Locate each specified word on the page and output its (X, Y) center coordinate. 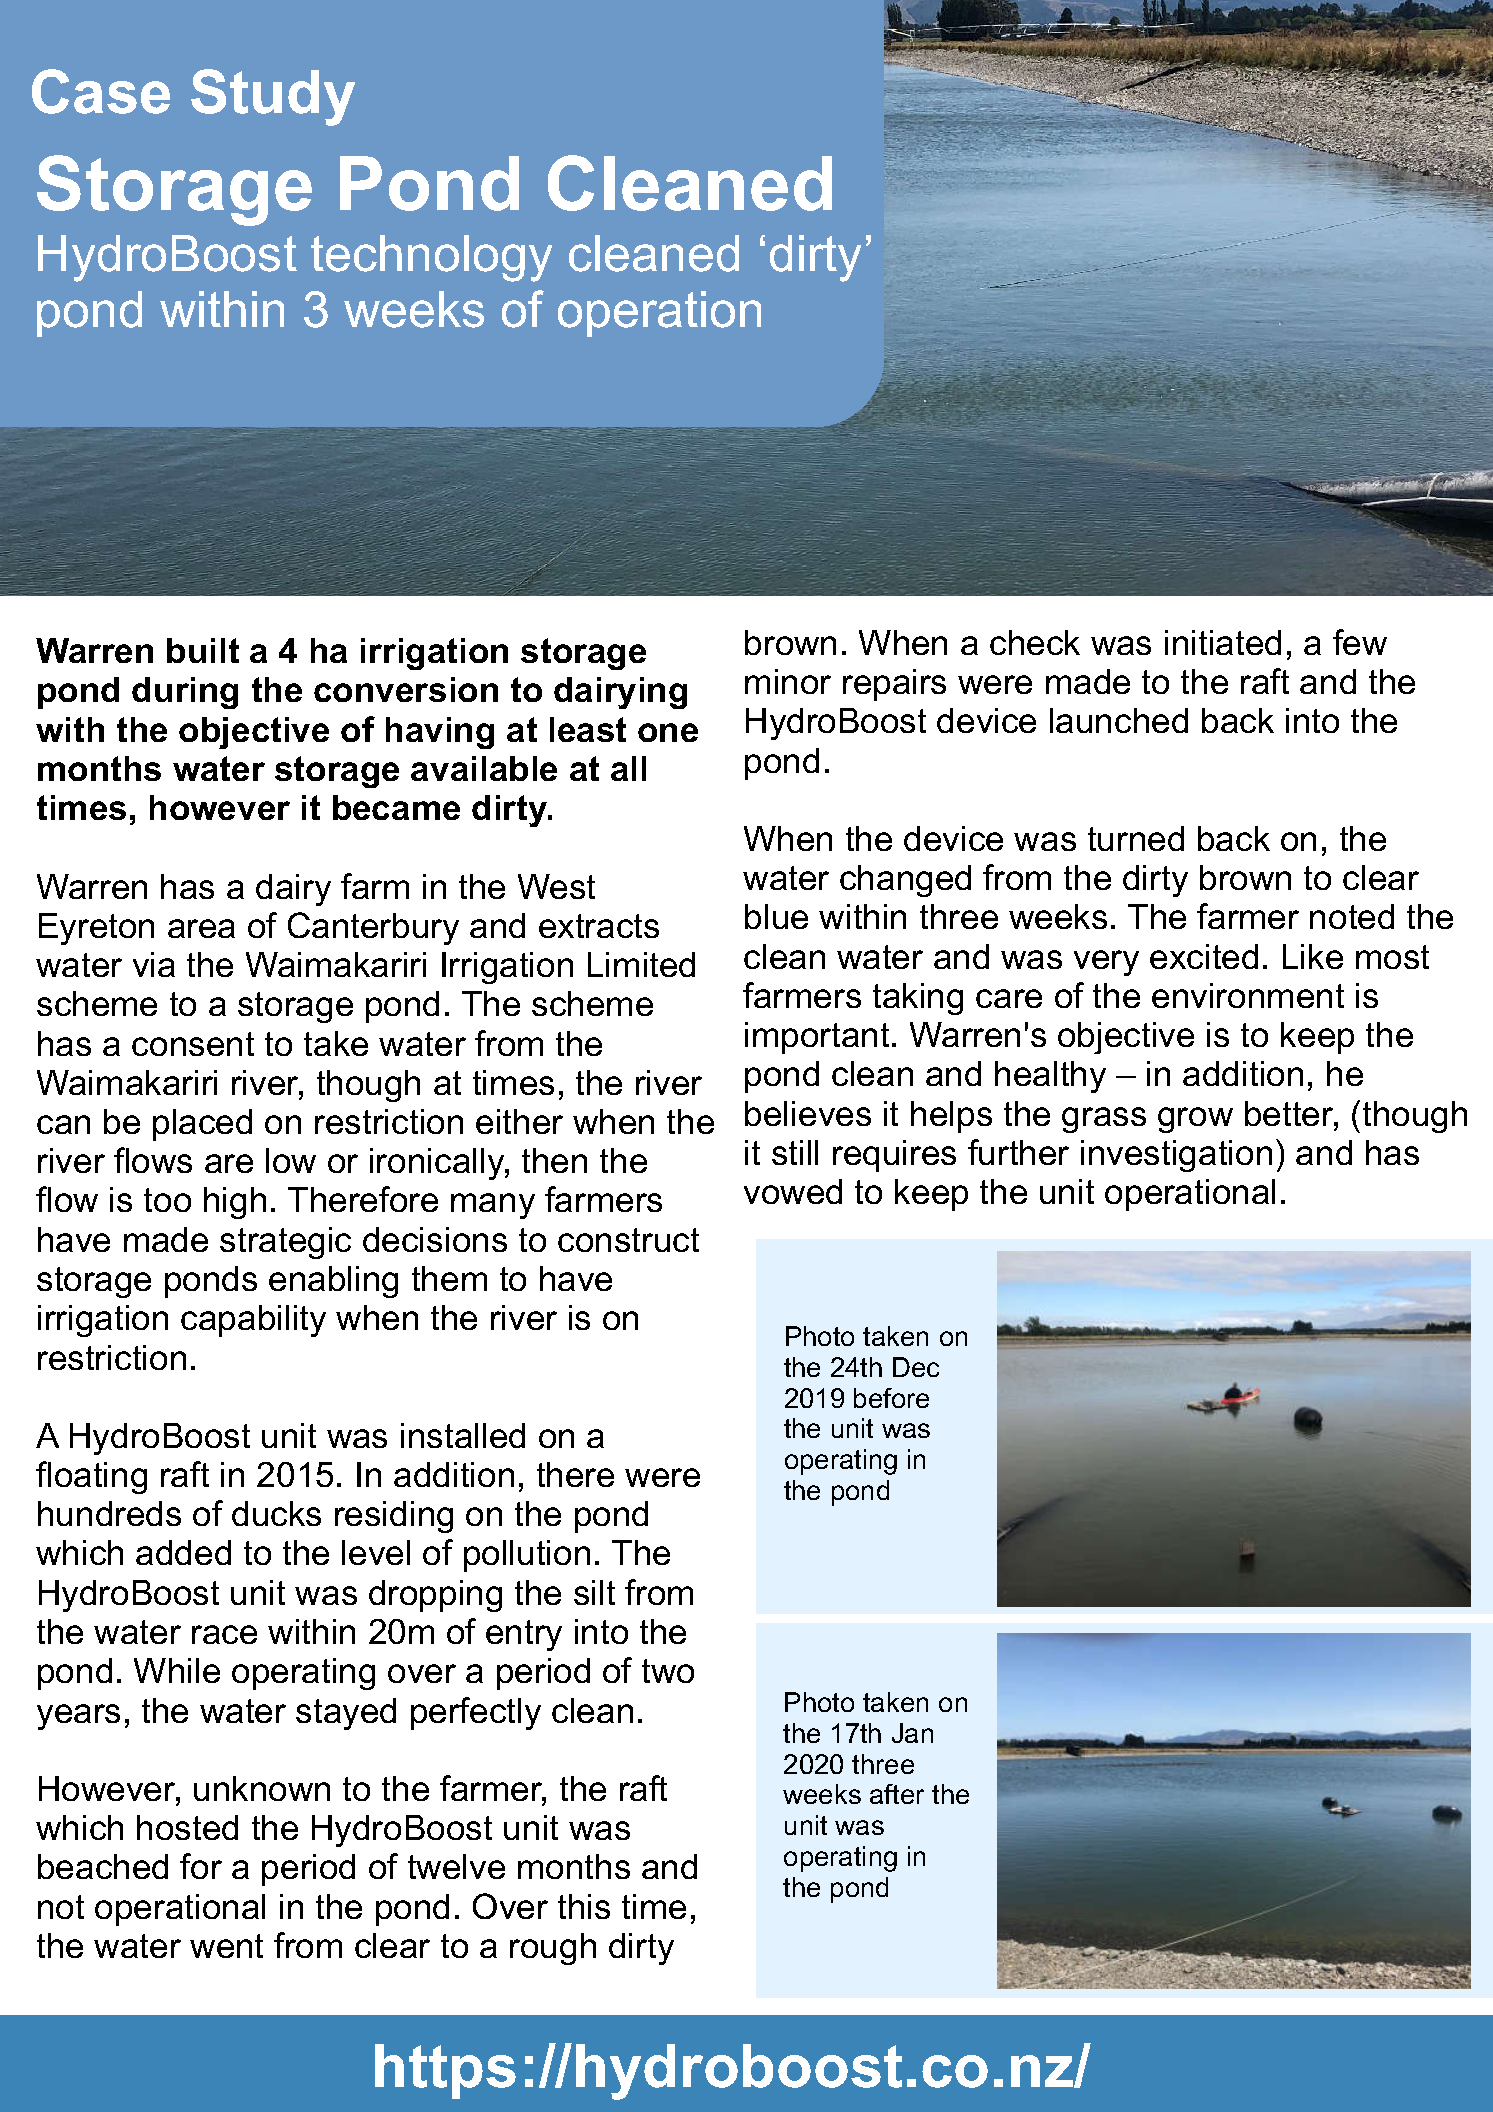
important (817, 1038)
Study (273, 97)
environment (1248, 995)
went (226, 1946)
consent (193, 1044)
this (584, 1906)
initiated (1223, 642)
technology (431, 258)
